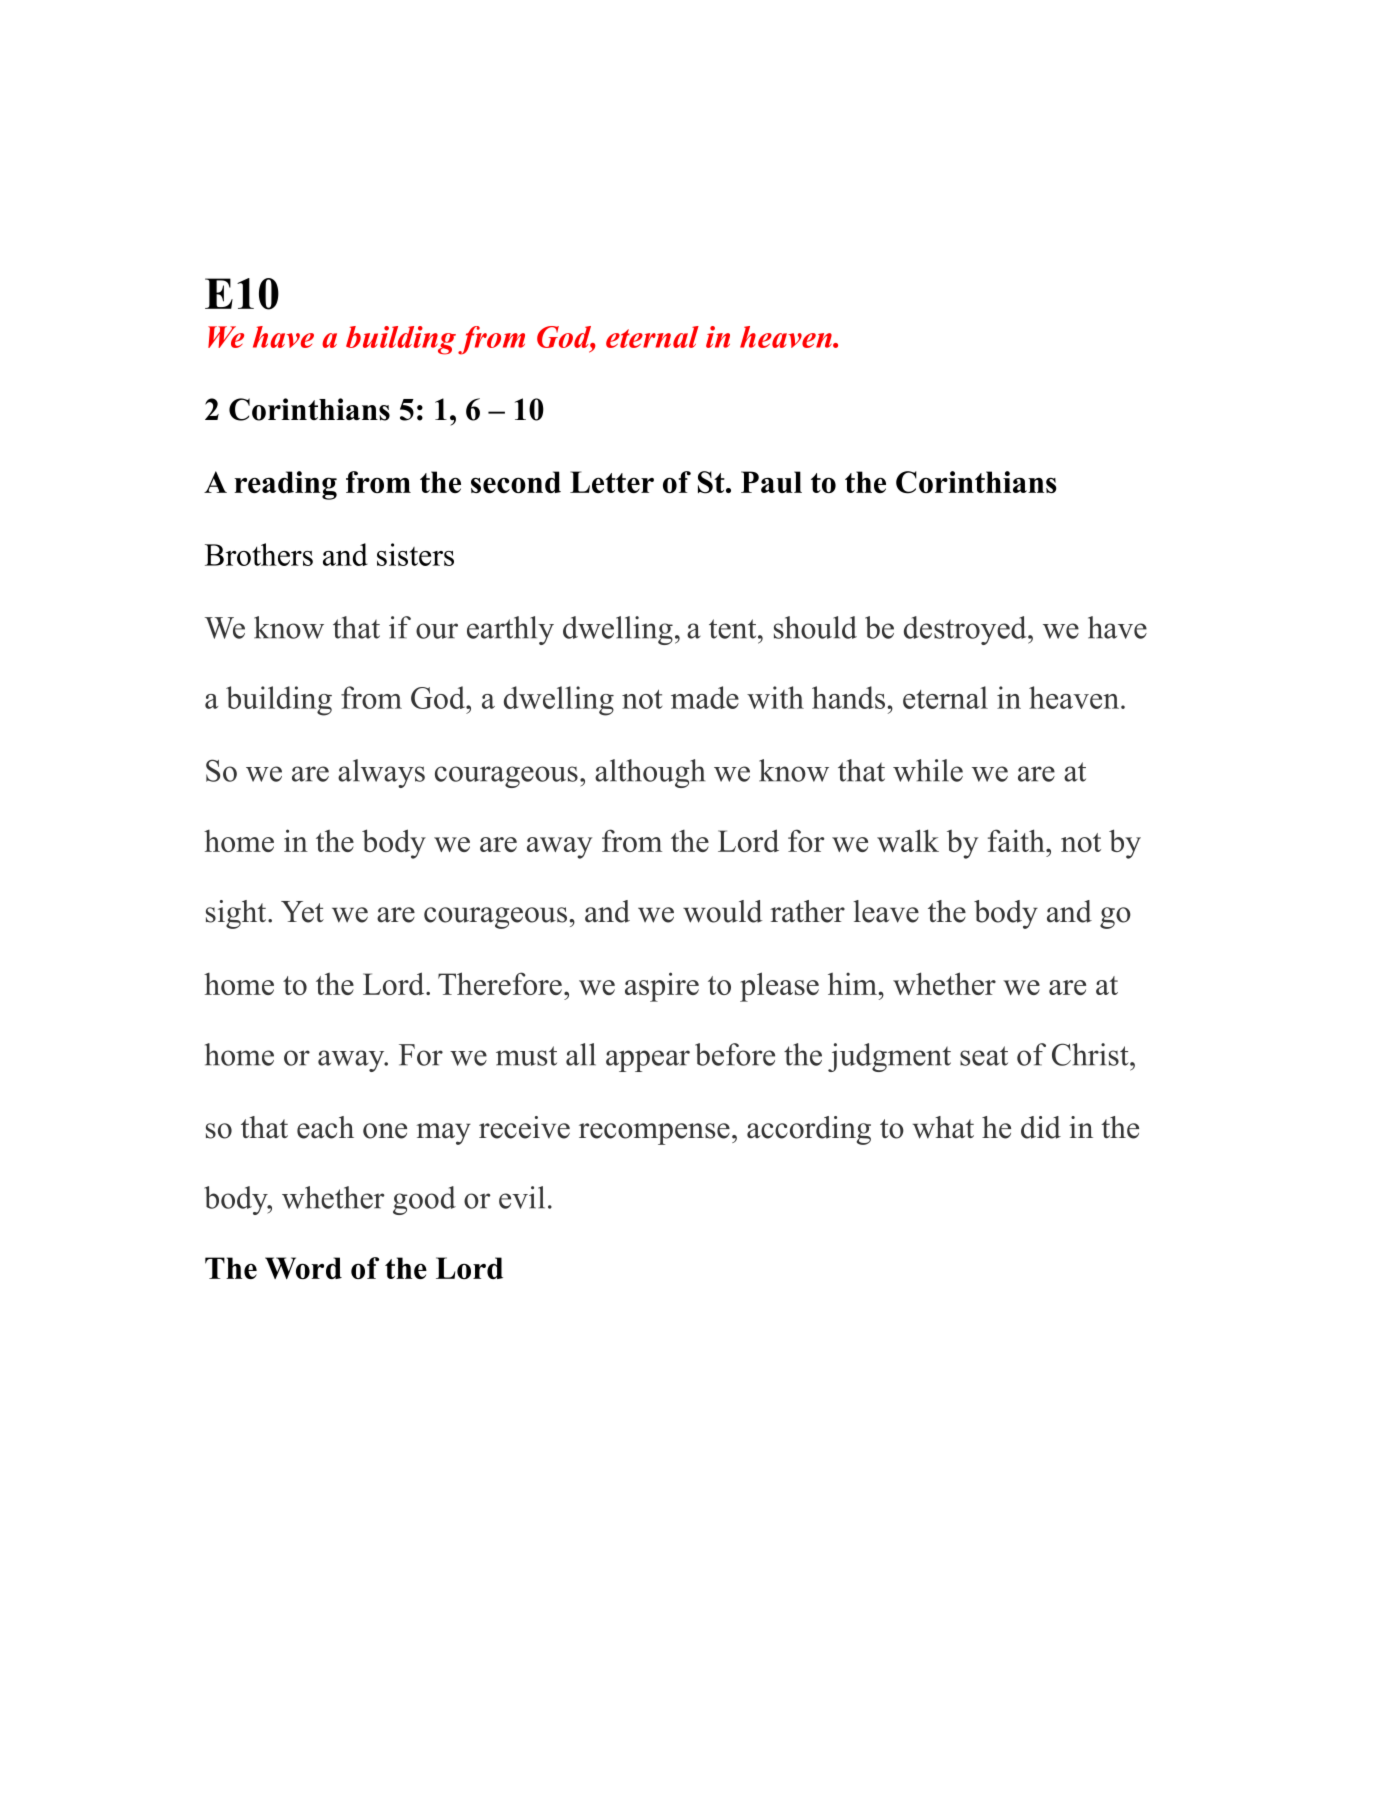 Image resolution: width=1390 pixels, height=1799 pixels. Describe the element at coordinates (285, 485) in the image. I see `reading` at that location.
